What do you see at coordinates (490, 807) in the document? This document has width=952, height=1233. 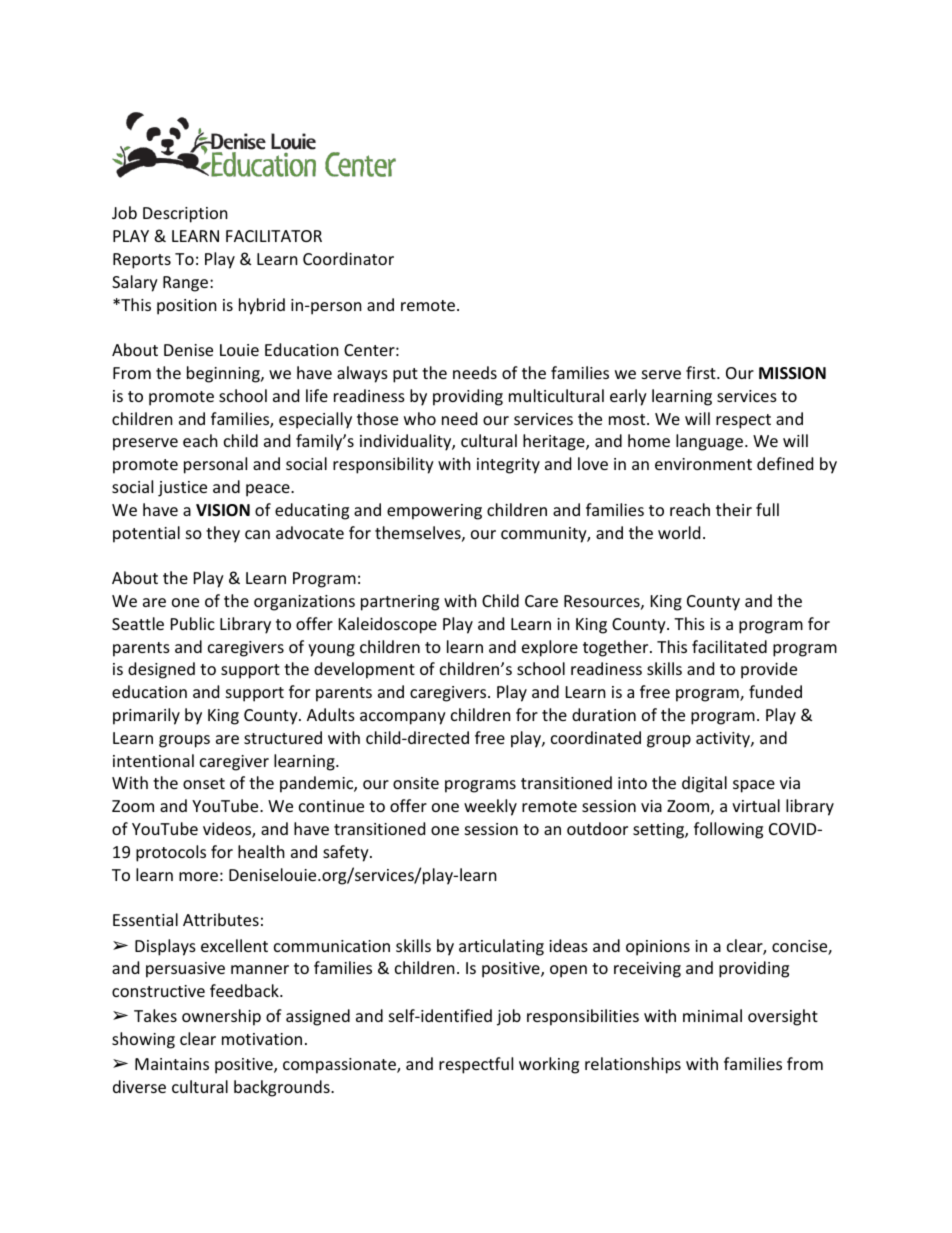 I see `weekly` at bounding box center [490, 807].
